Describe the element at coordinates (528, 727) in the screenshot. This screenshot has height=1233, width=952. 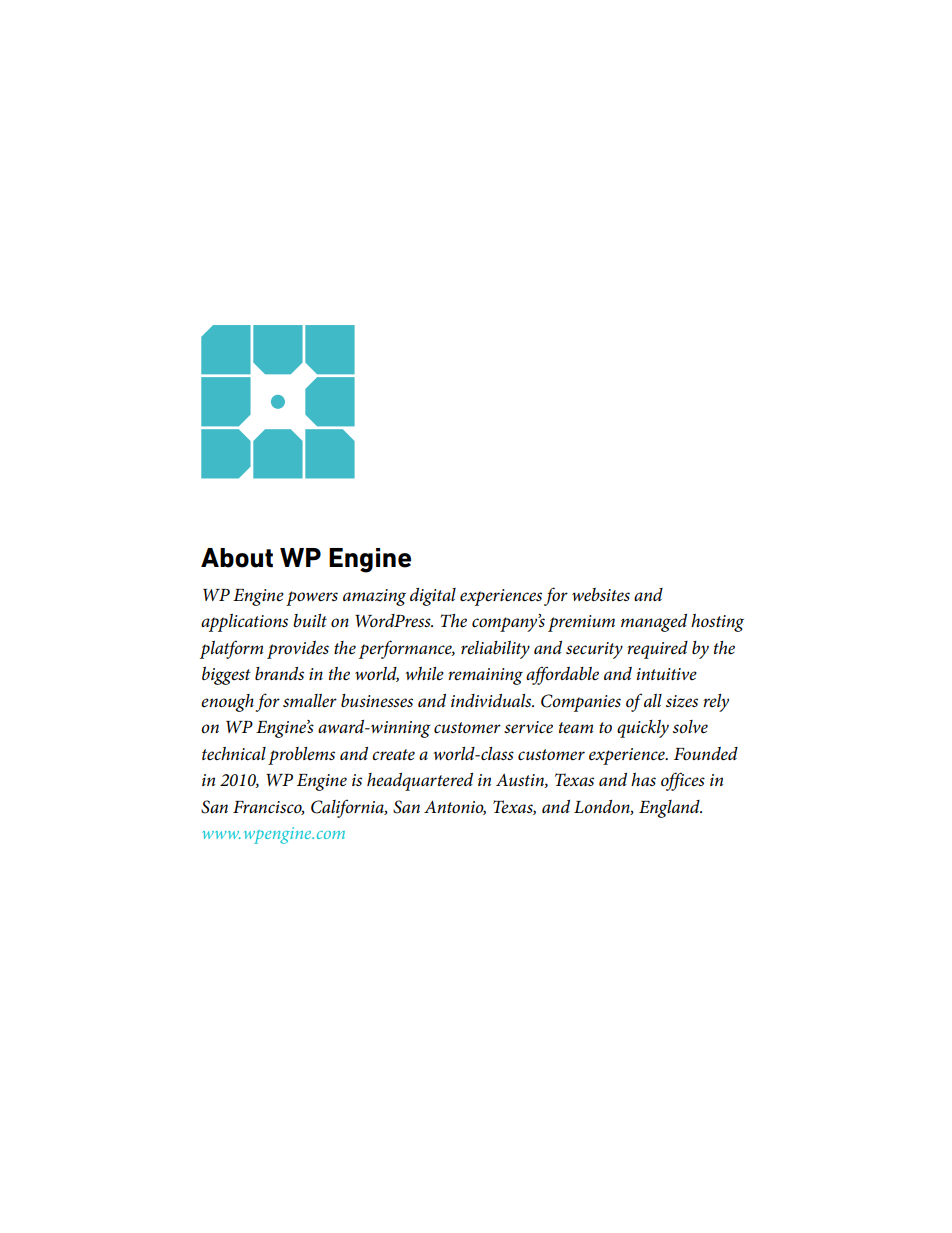
I see `service` at that location.
